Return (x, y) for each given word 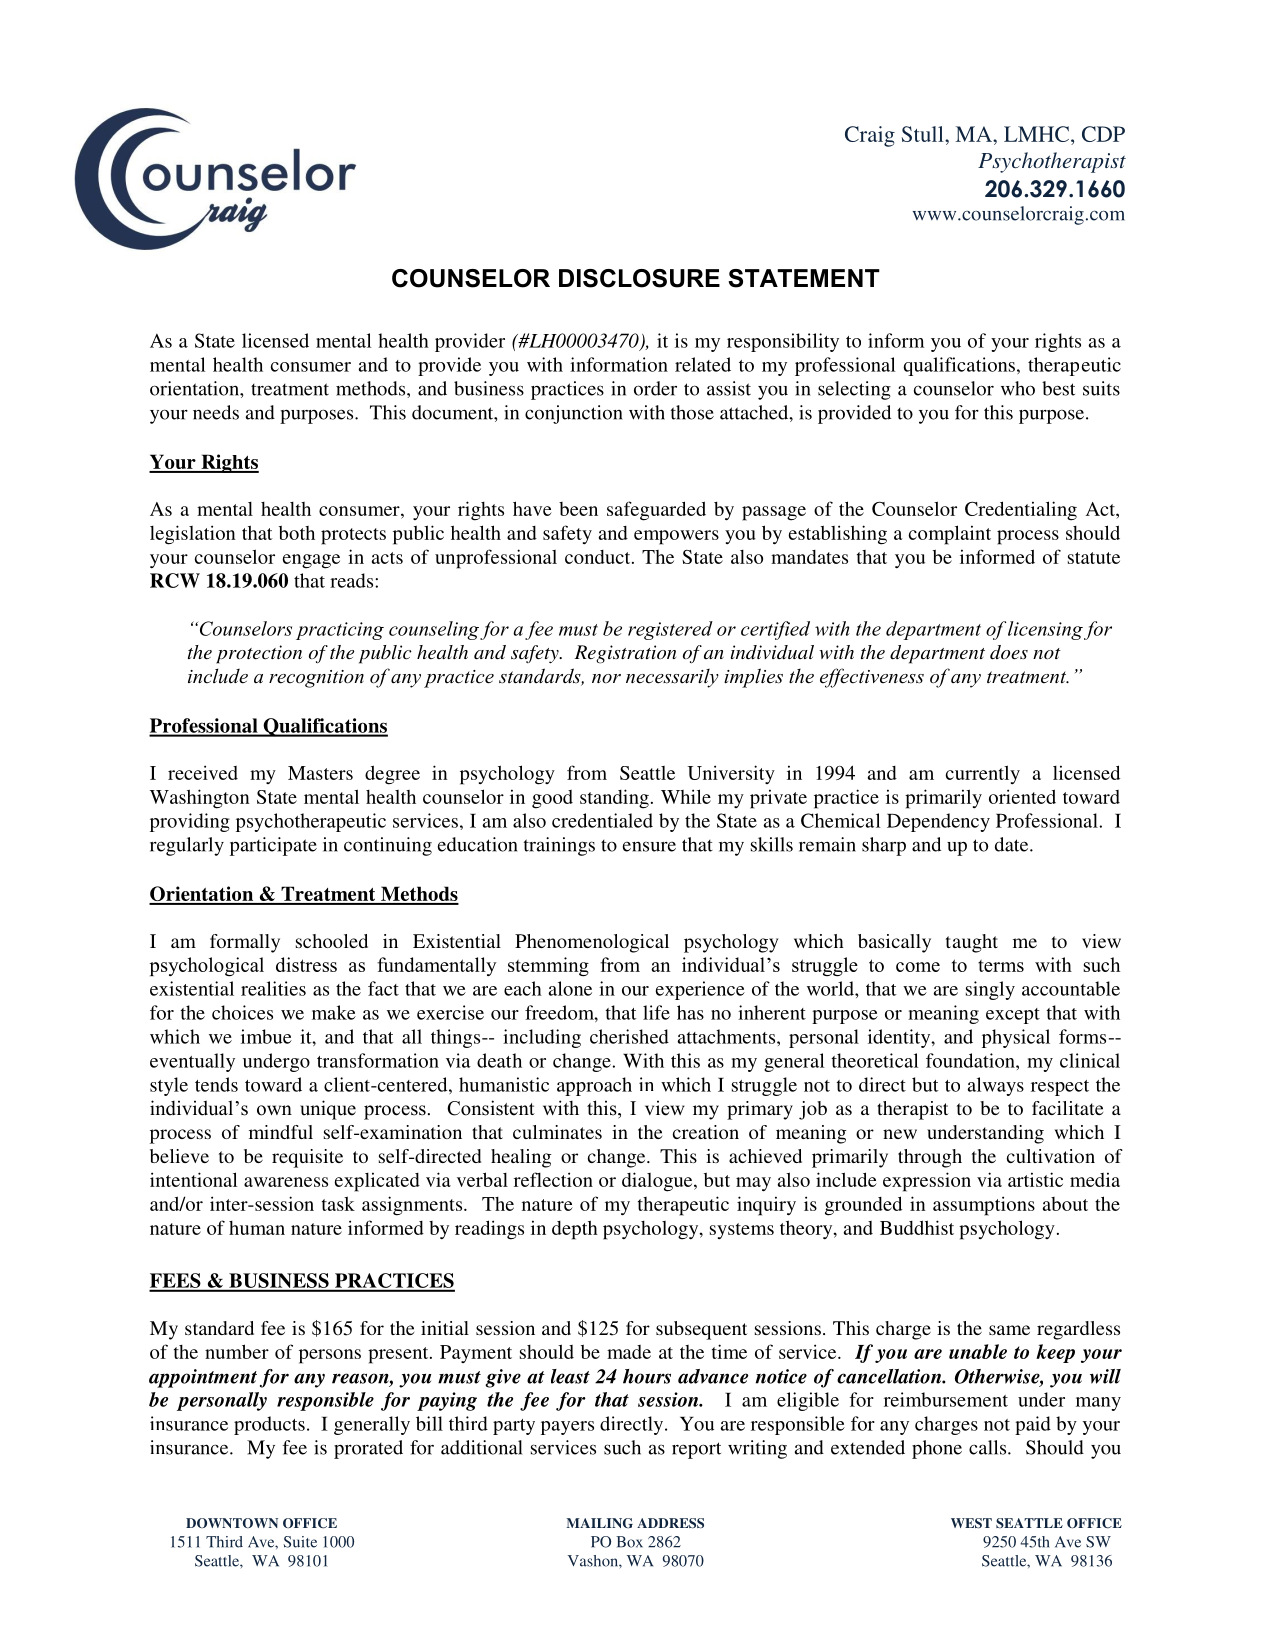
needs (216, 412)
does (1009, 652)
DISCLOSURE (639, 278)
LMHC (1038, 135)
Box (629, 1542)
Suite (300, 1542)
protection (259, 654)
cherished (629, 1036)
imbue (266, 1036)
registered (670, 630)
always (996, 1086)
